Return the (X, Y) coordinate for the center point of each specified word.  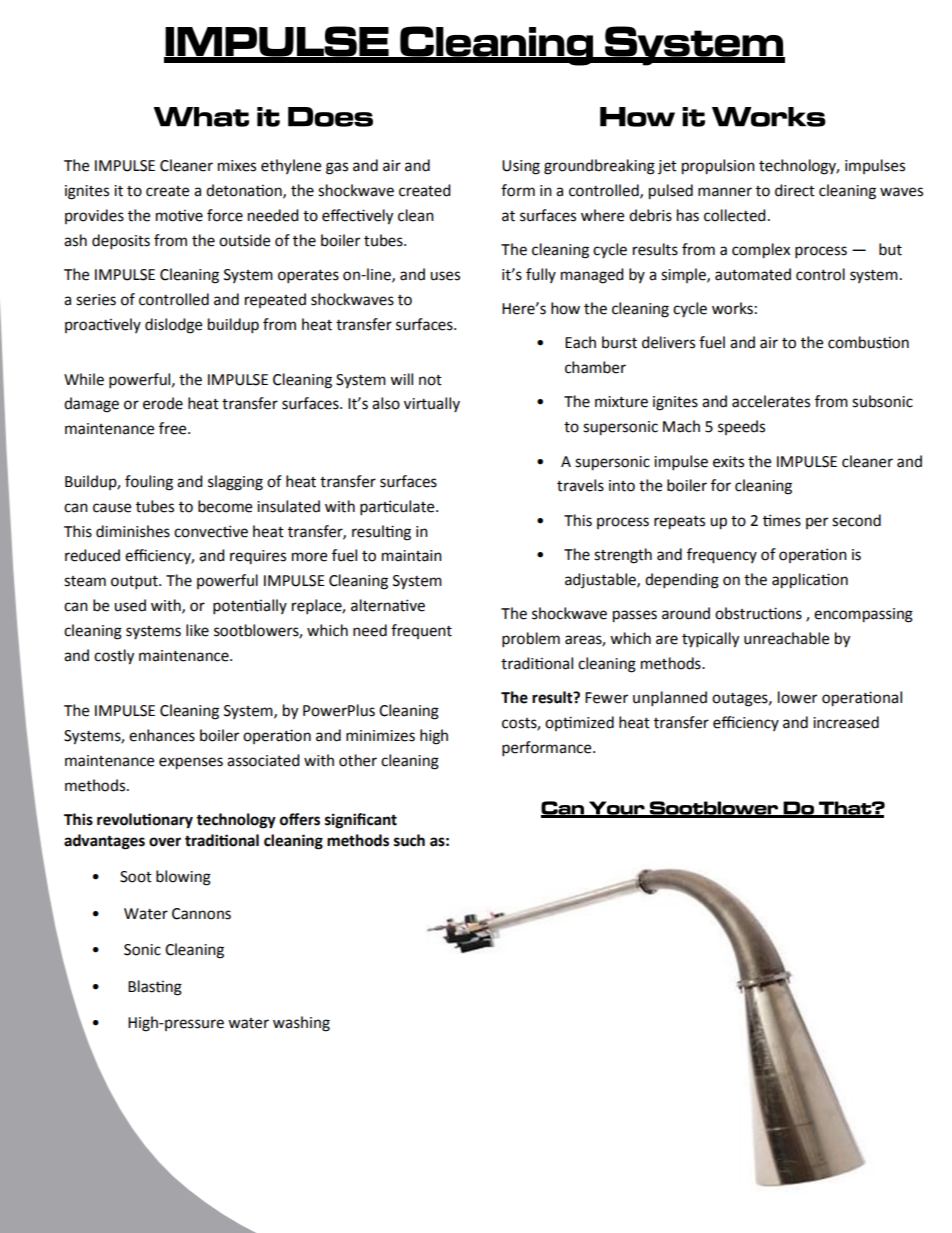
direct (795, 190)
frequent (421, 631)
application (810, 581)
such (409, 840)
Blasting (155, 988)
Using (521, 167)
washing (301, 1024)
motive (179, 215)
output (135, 583)
